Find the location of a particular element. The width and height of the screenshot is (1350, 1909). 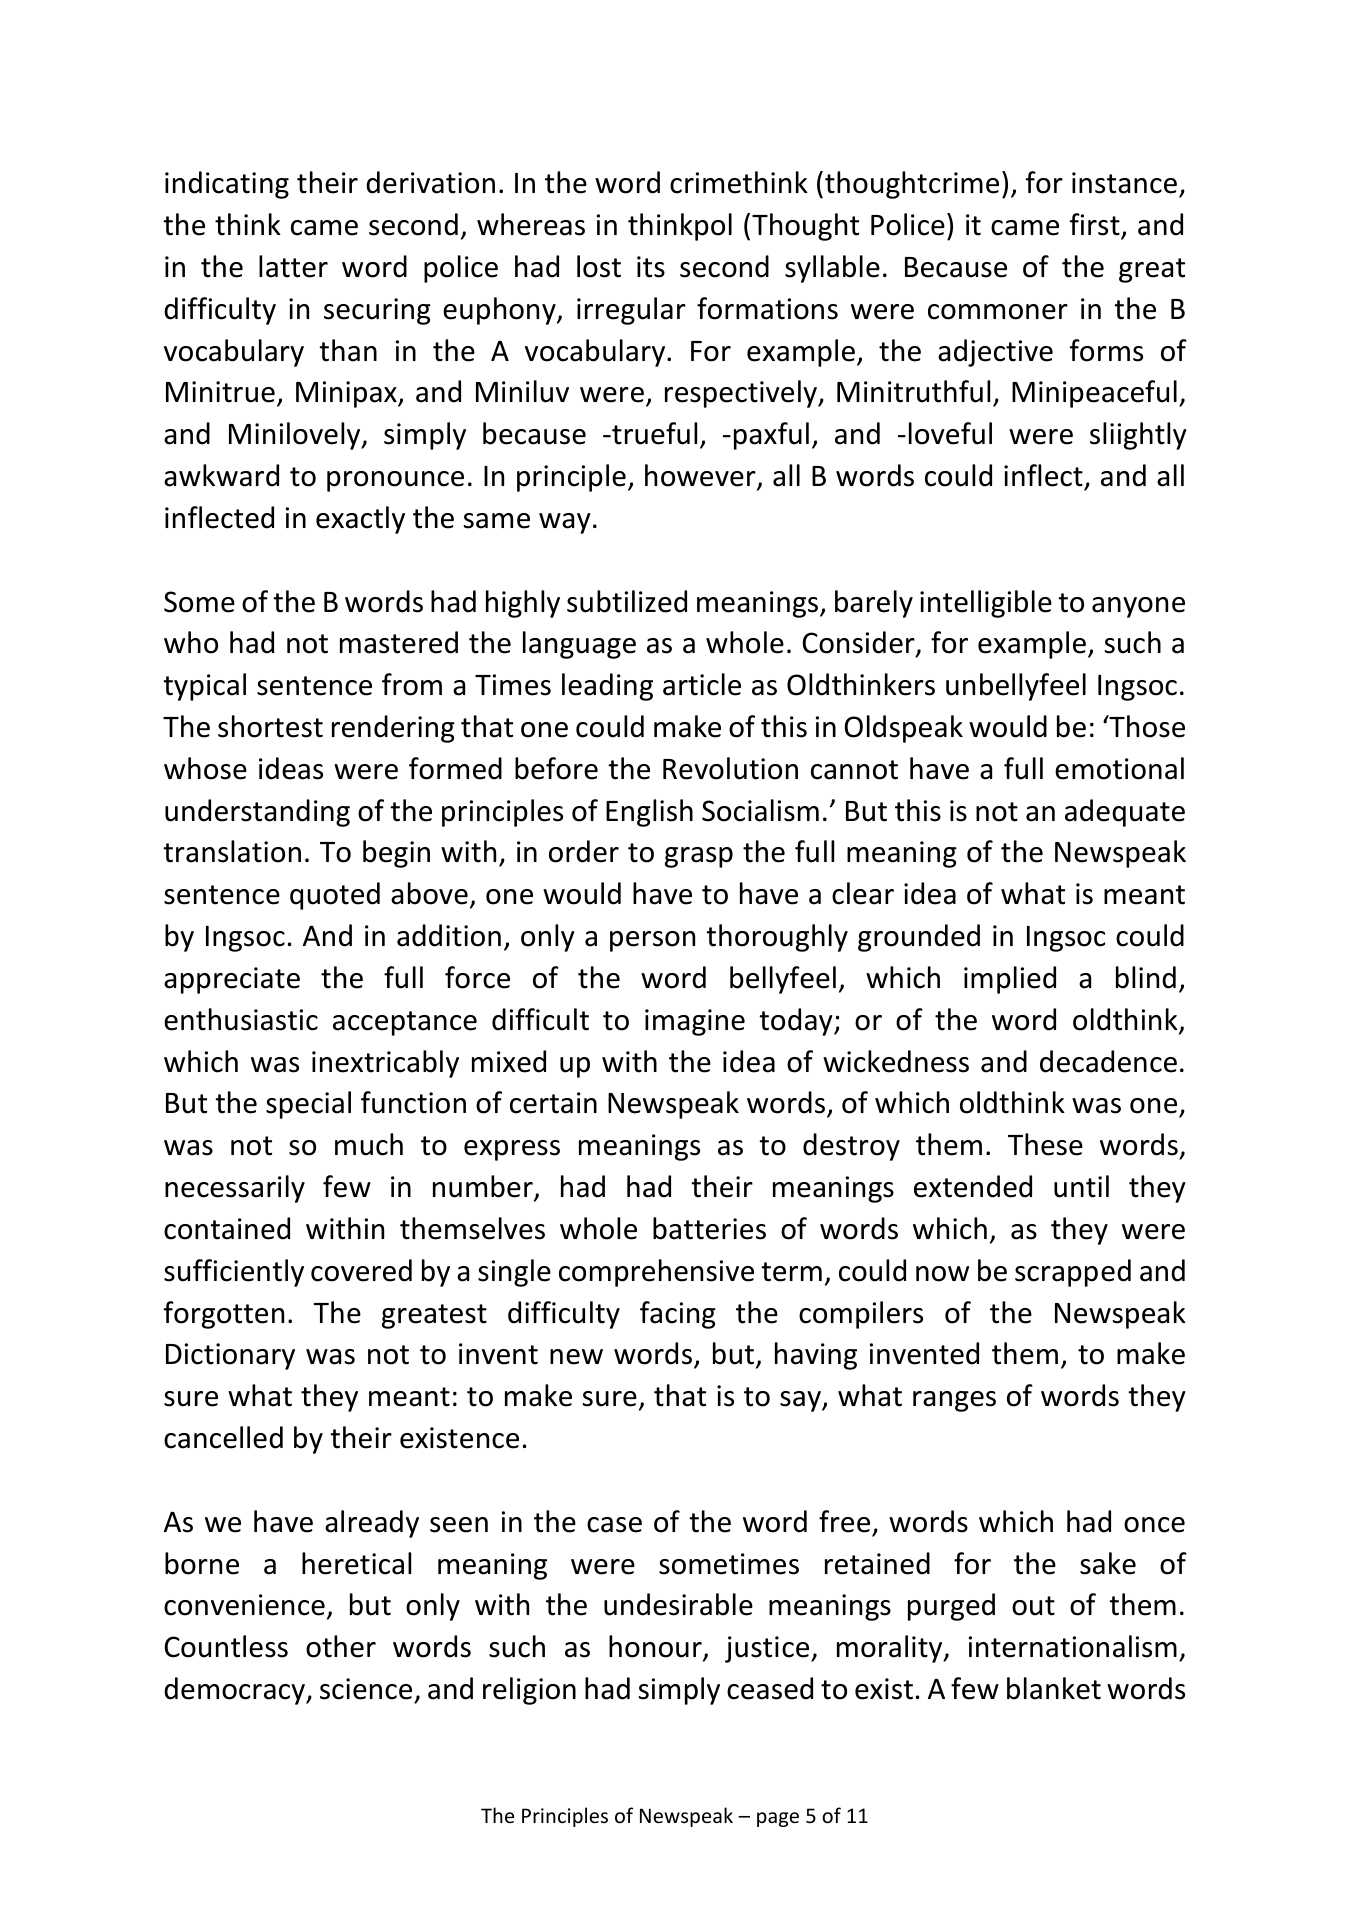

latter is located at coordinates (293, 266).
